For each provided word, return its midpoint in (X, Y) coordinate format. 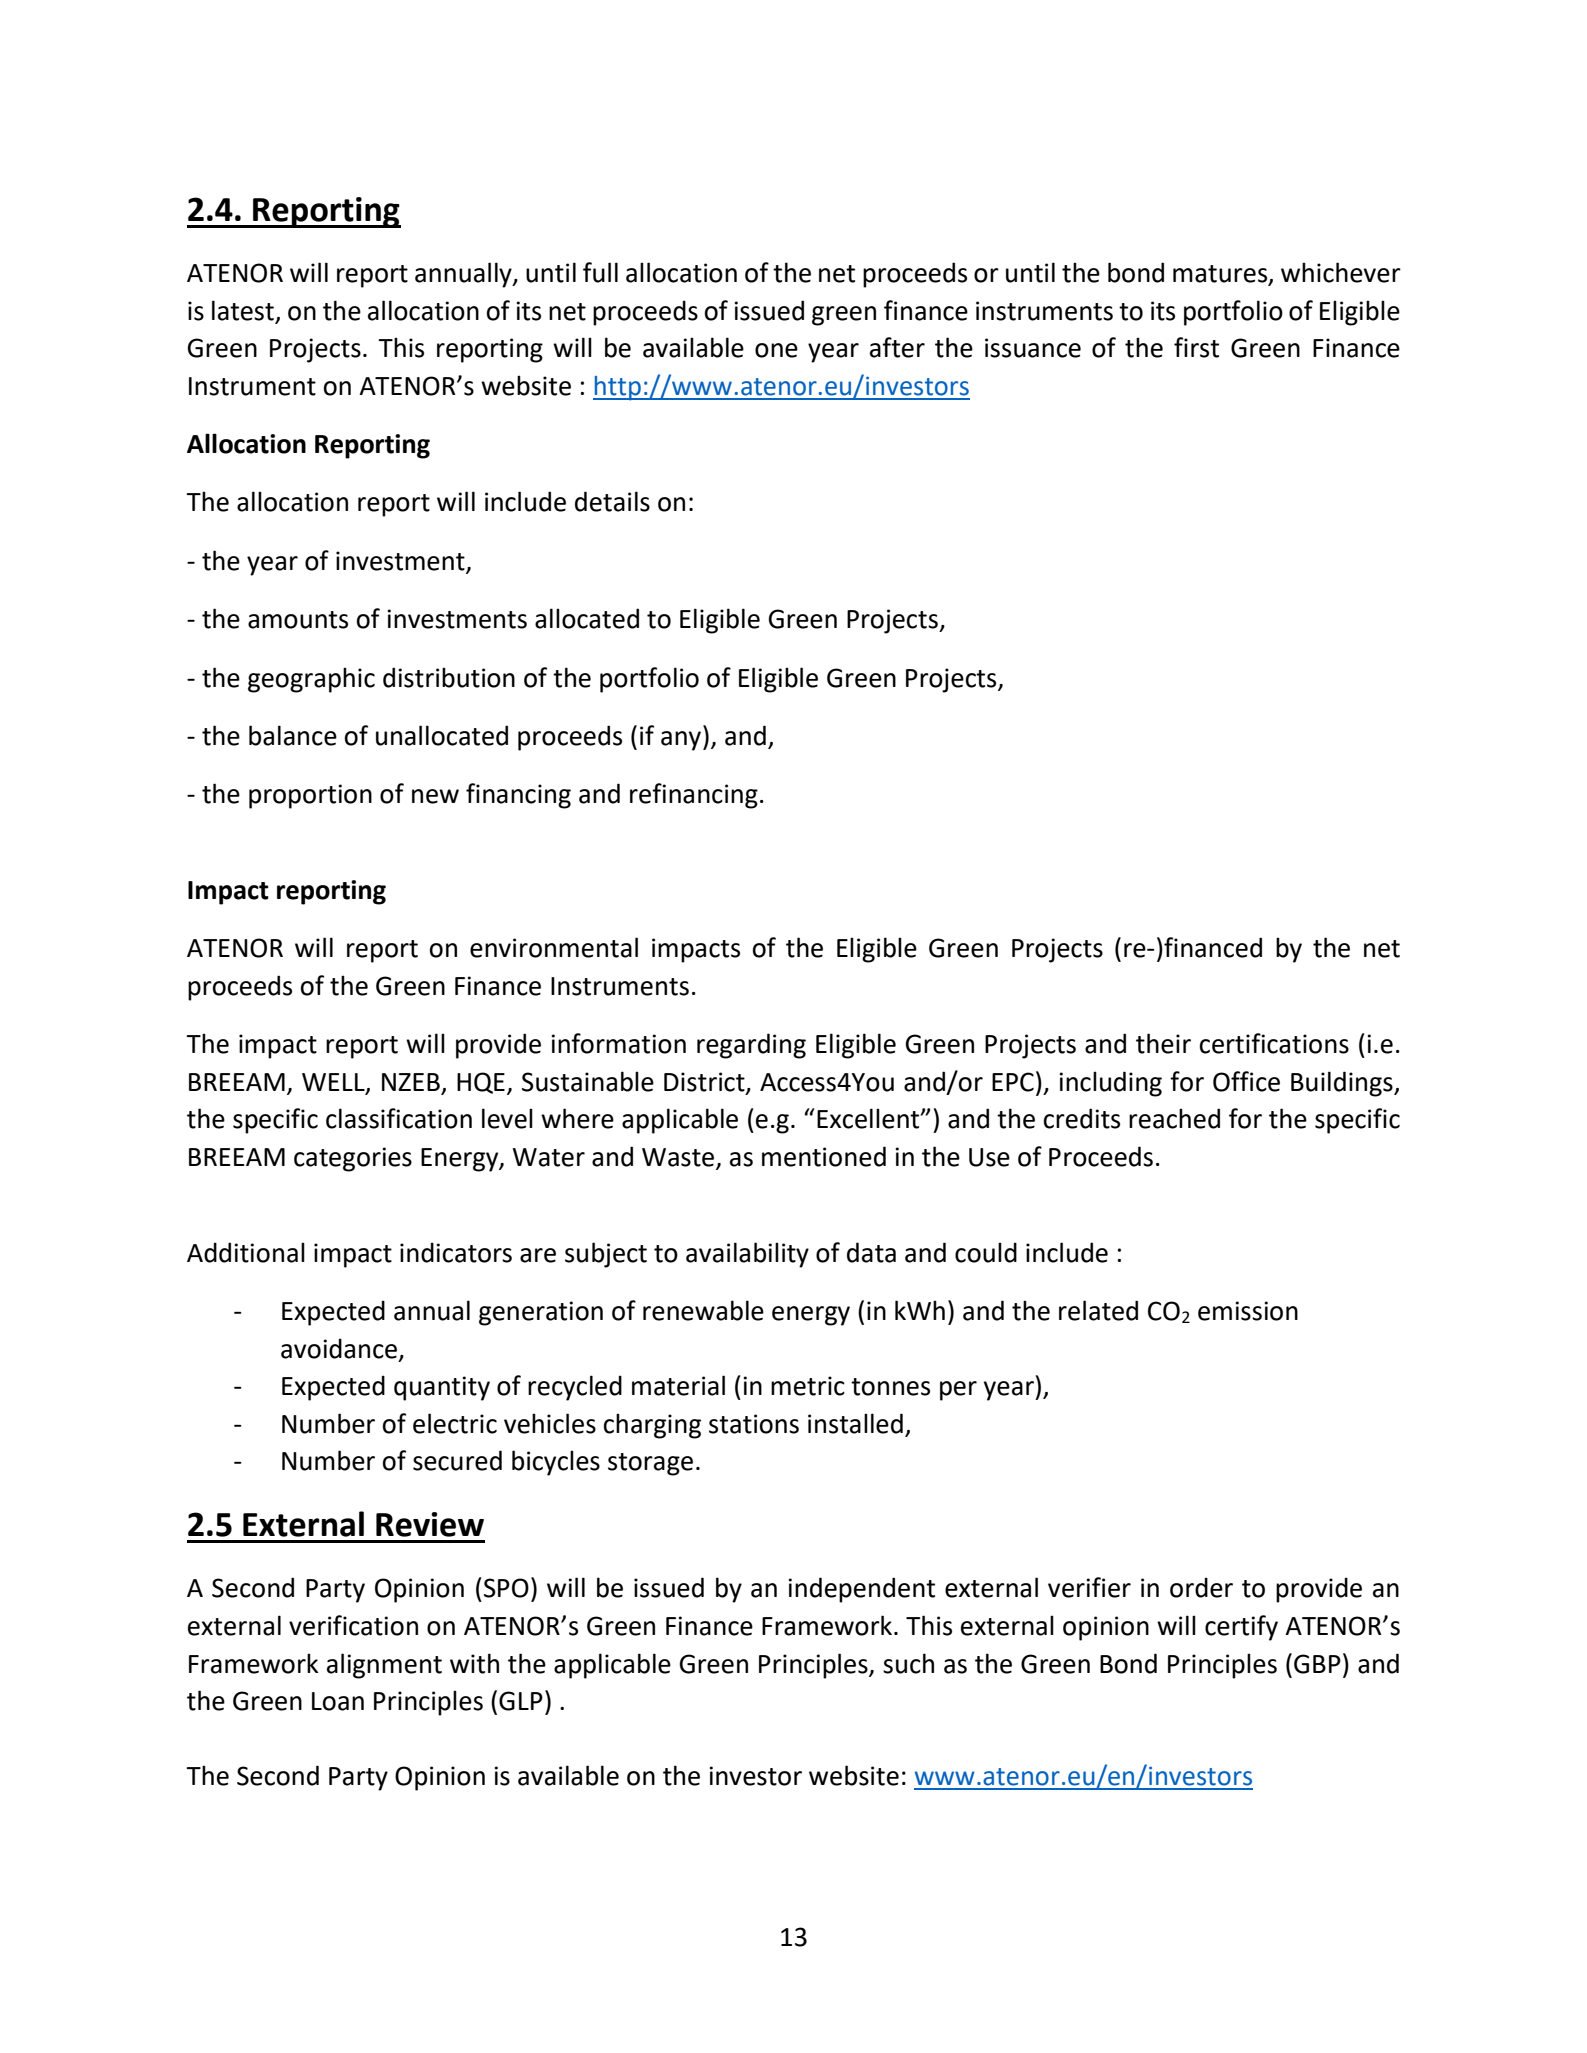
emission (1248, 1311)
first (1196, 347)
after (897, 347)
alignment (384, 1666)
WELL (334, 1083)
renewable (703, 1310)
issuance (1033, 348)
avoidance (339, 1348)
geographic (311, 680)
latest (244, 311)
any (682, 741)
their (1163, 1043)
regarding (751, 1046)
